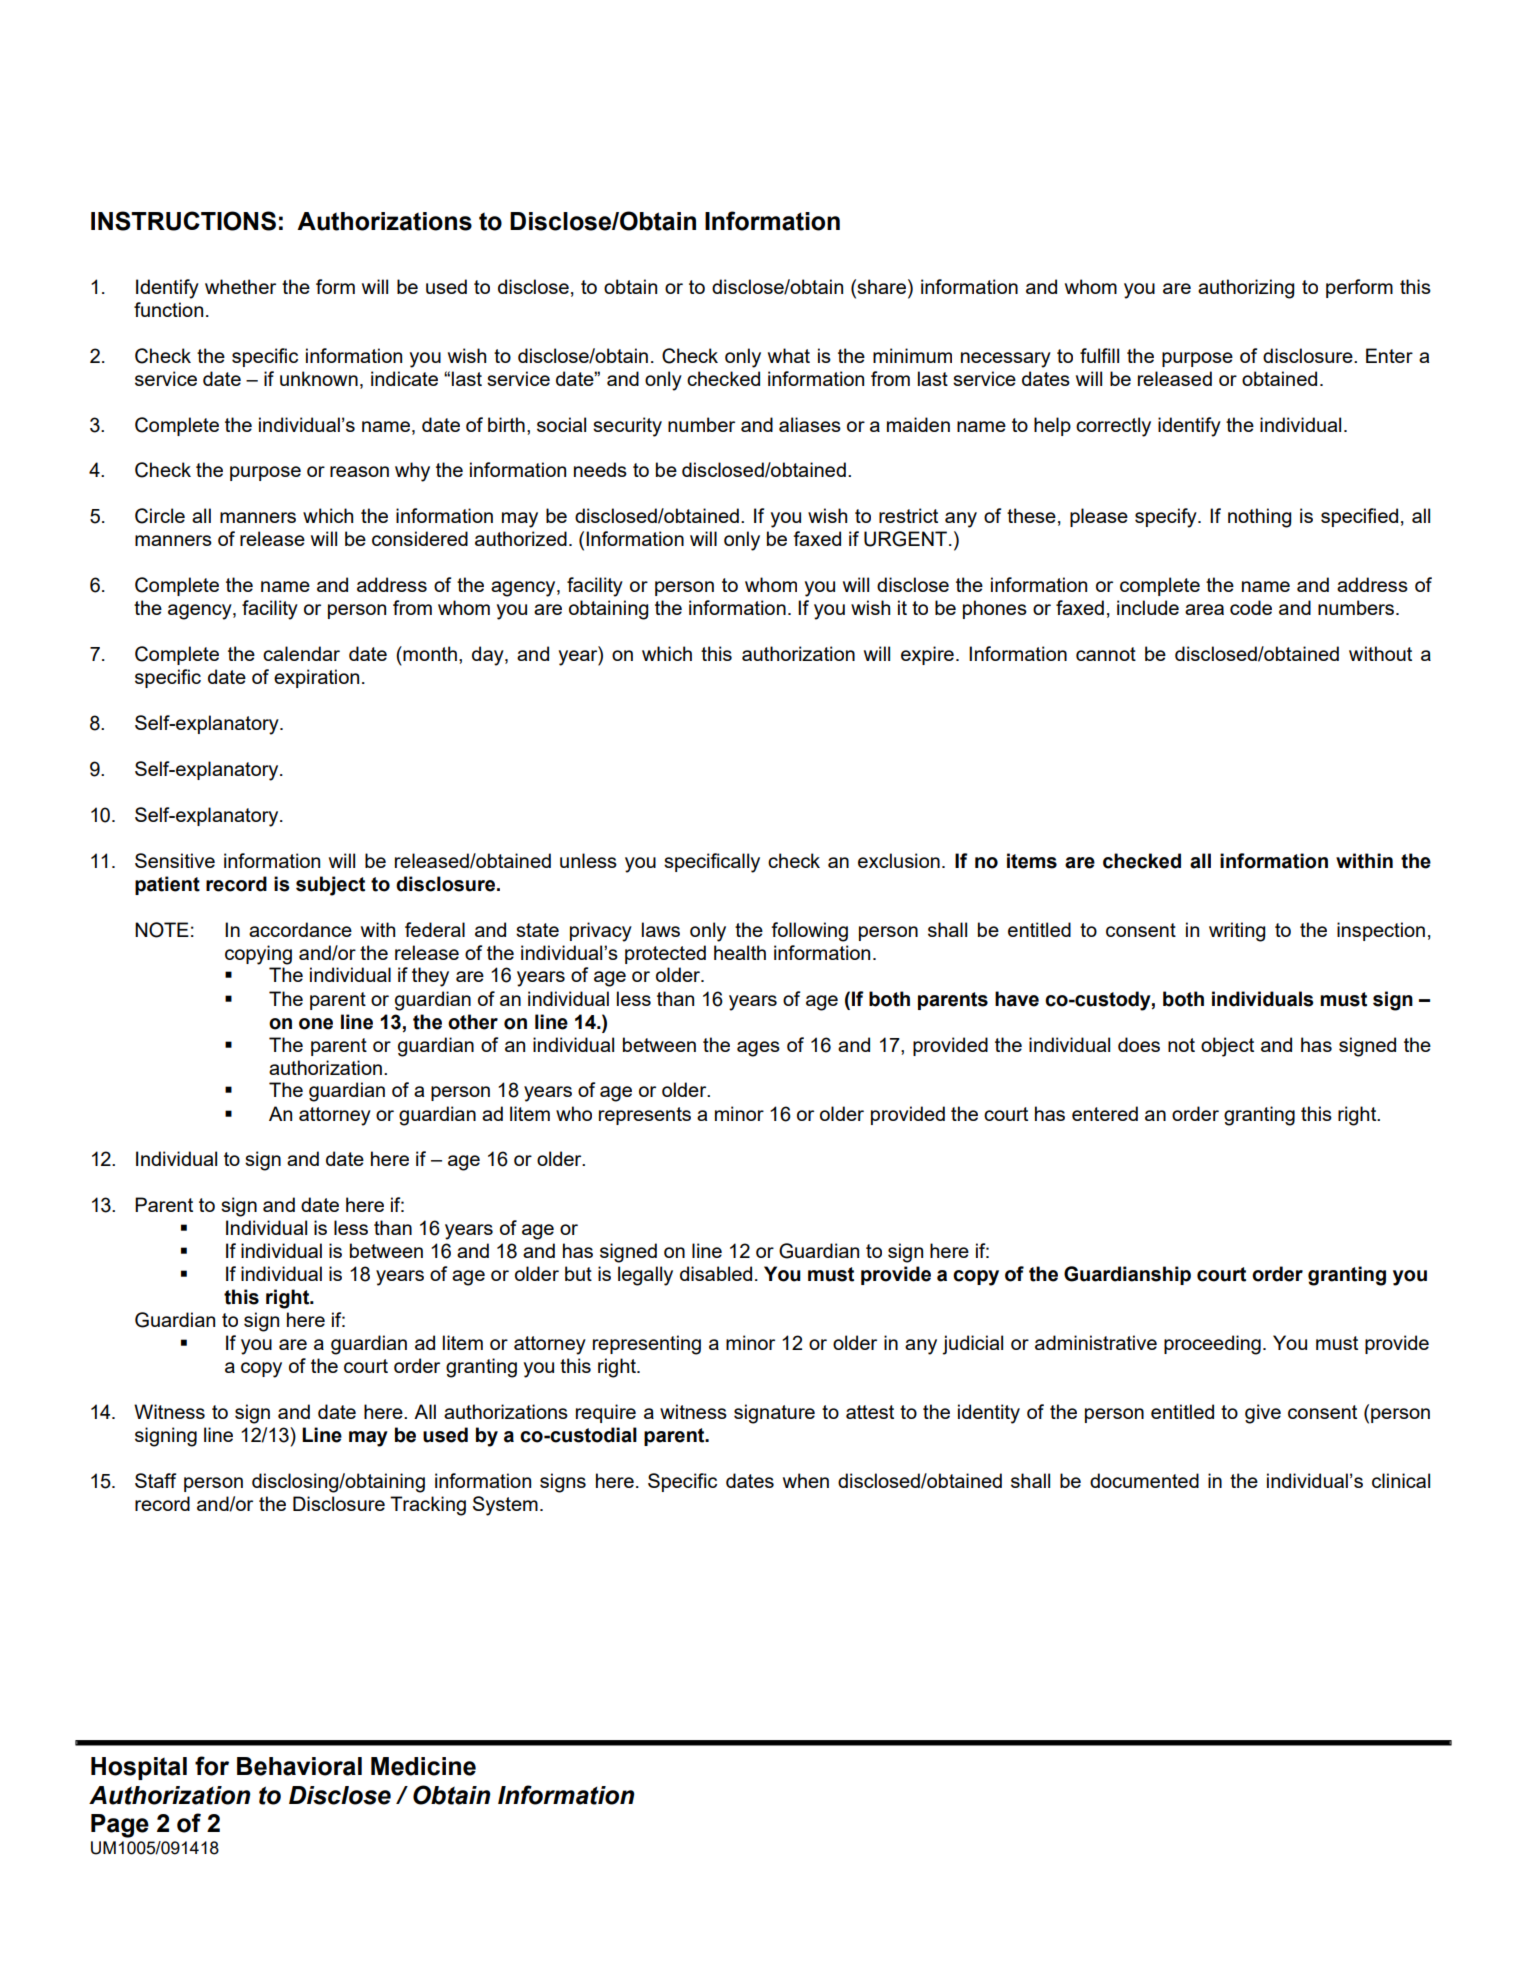 This page has height=1976, width=1527. What do you see at coordinates (1246, 289) in the page?
I see `authorizing` at bounding box center [1246, 289].
